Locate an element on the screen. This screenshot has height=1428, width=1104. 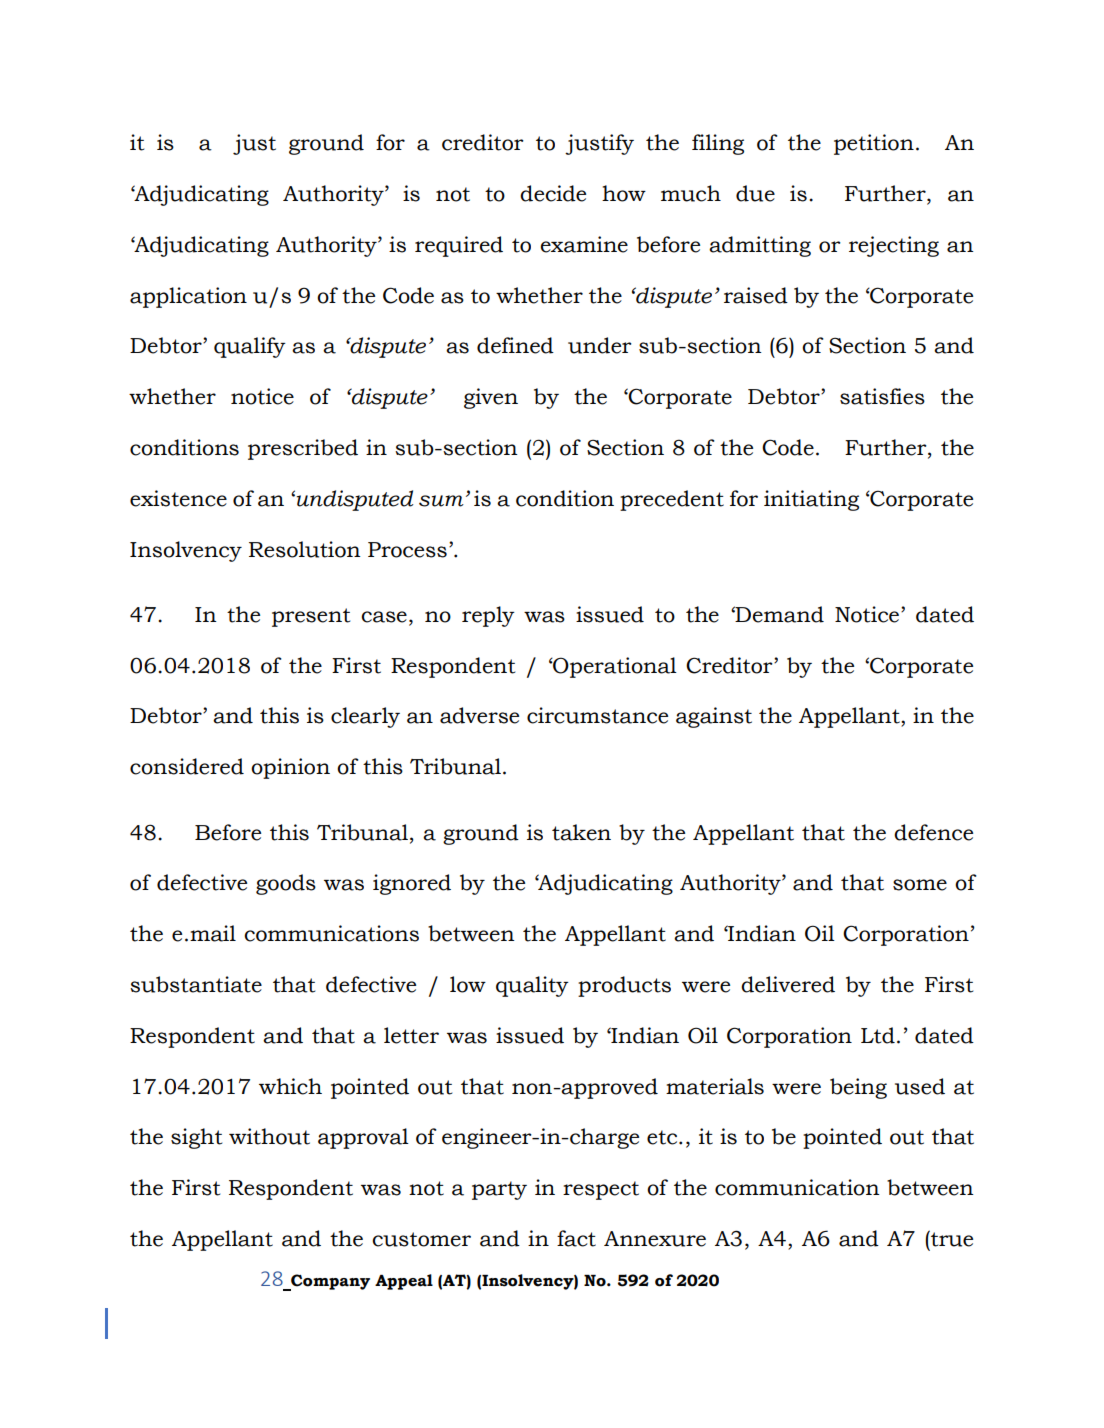
initiating is located at coordinates (811, 500).
